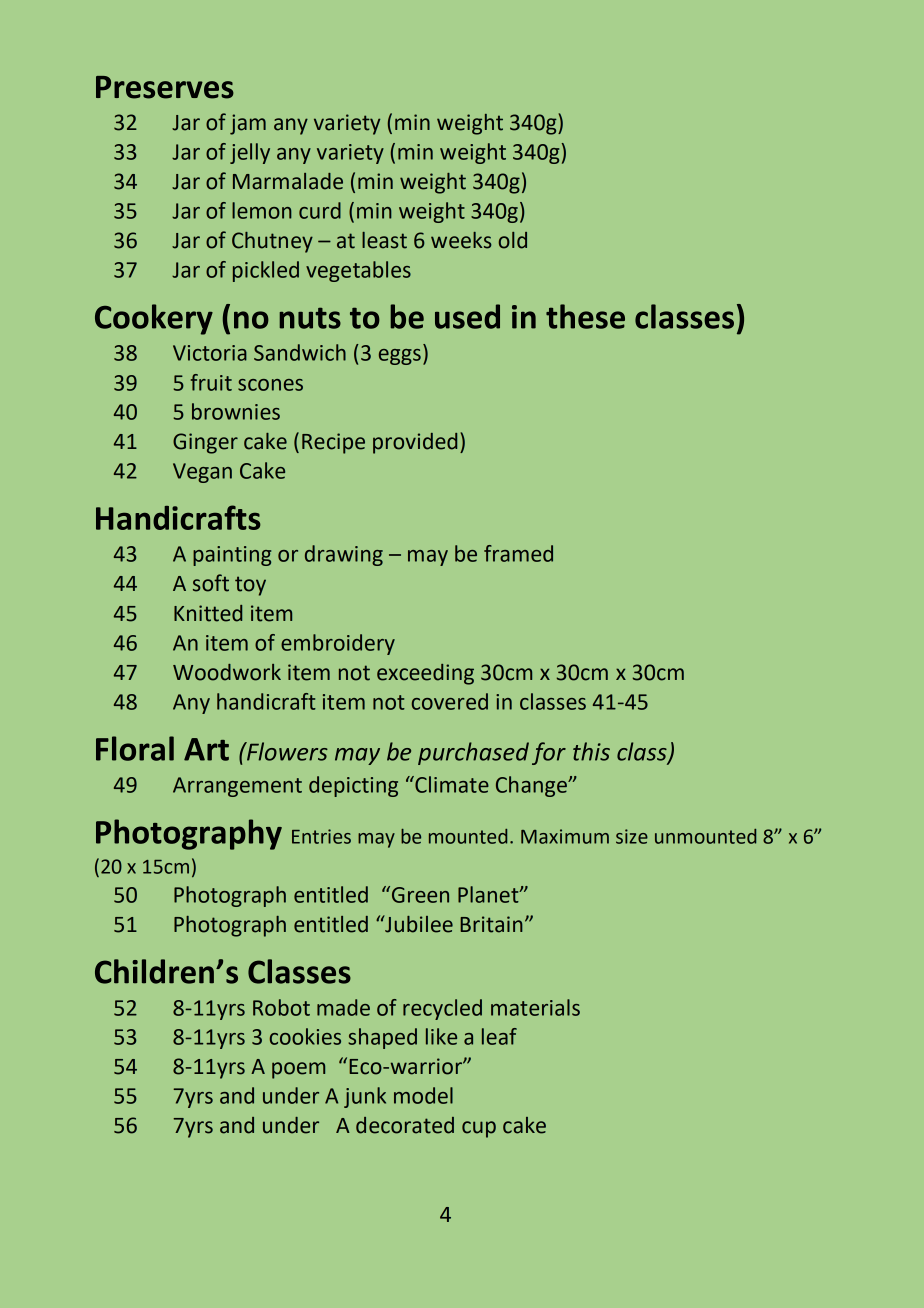  What do you see at coordinates (298, 1070) in the document?
I see `poem` at bounding box center [298, 1070].
